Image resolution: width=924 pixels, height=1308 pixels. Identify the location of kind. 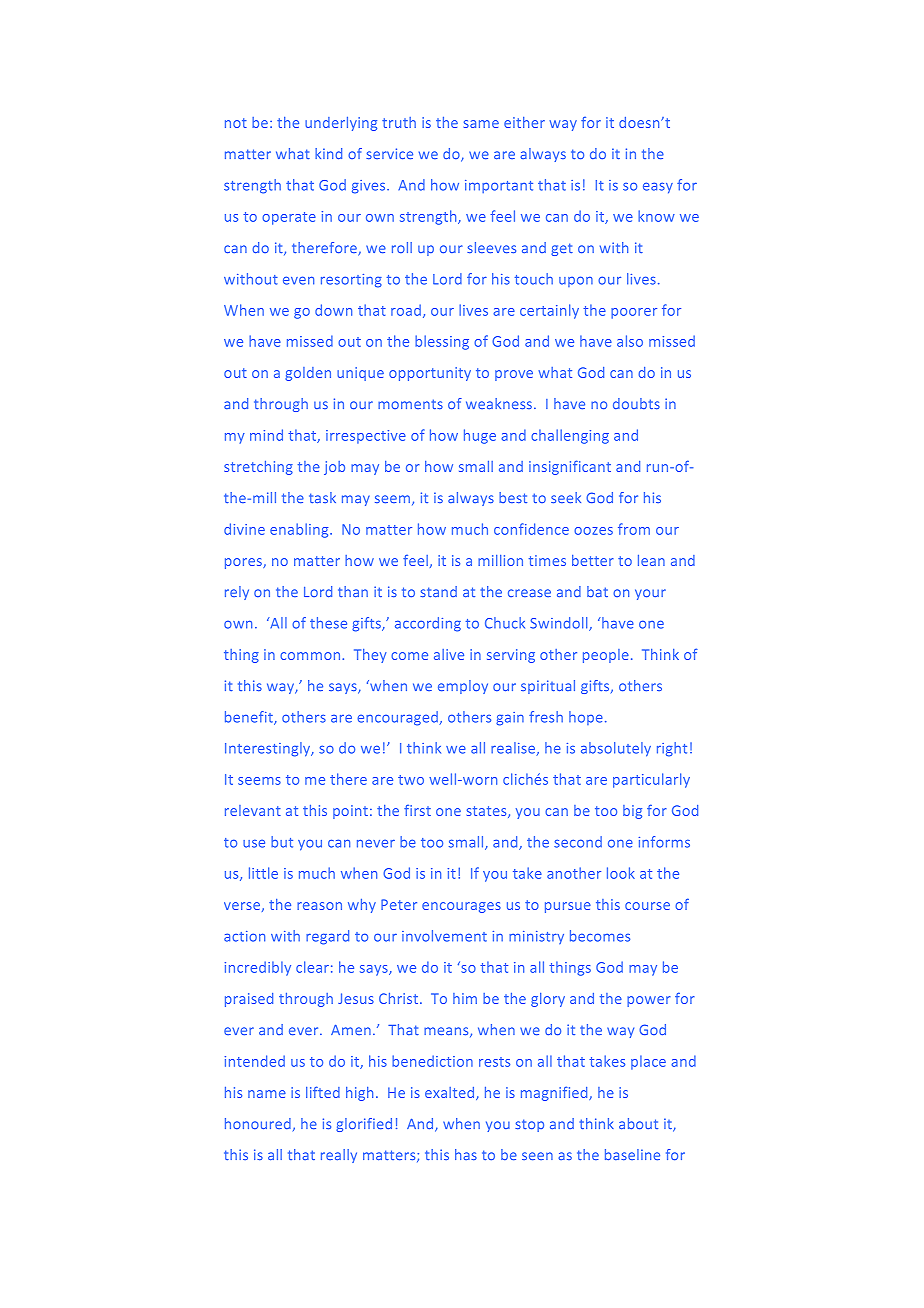
(328, 153).
